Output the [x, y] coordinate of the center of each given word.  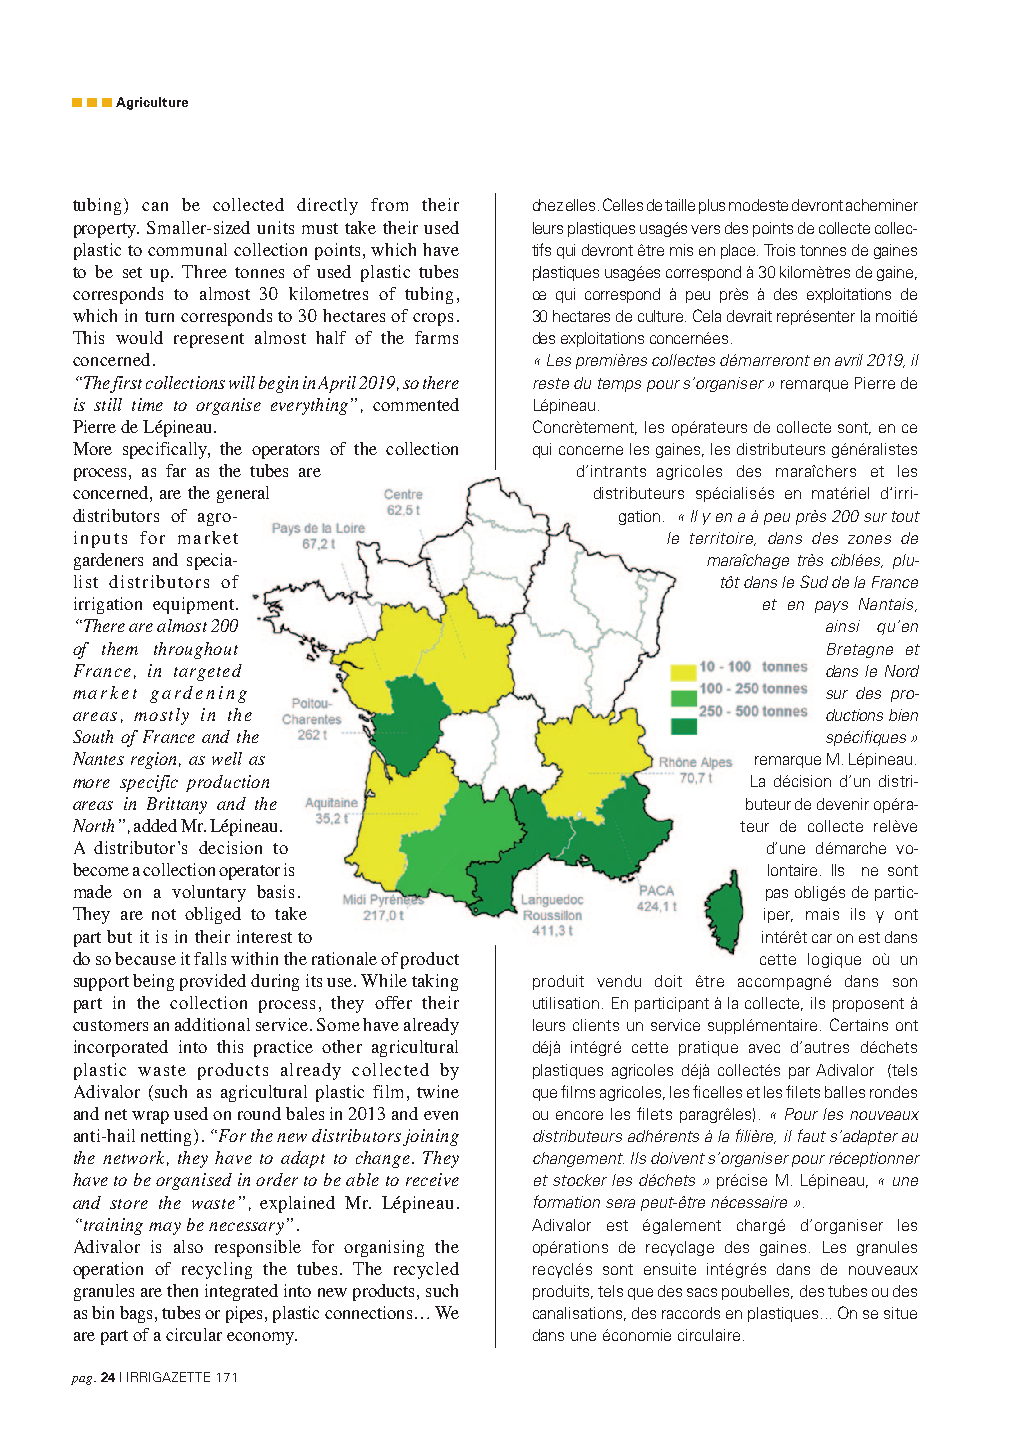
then [182, 1290]
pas [777, 895]
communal [187, 249]
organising [384, 1248]
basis [275, 891]
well [227, 758]
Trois [779, 250]
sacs [702, 1292]
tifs [541, 249]
